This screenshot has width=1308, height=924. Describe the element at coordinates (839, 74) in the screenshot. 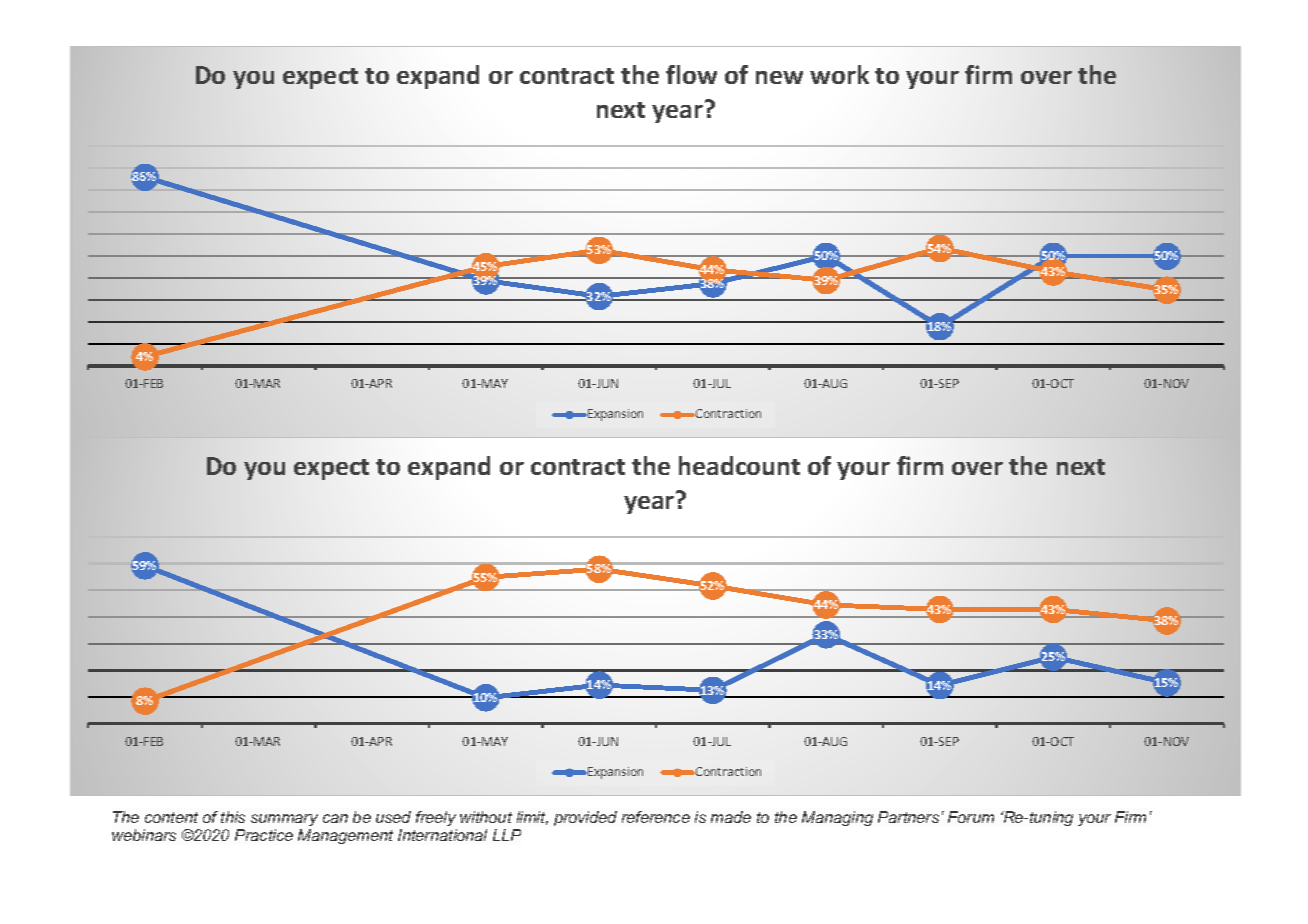

I see `work` at that location.
